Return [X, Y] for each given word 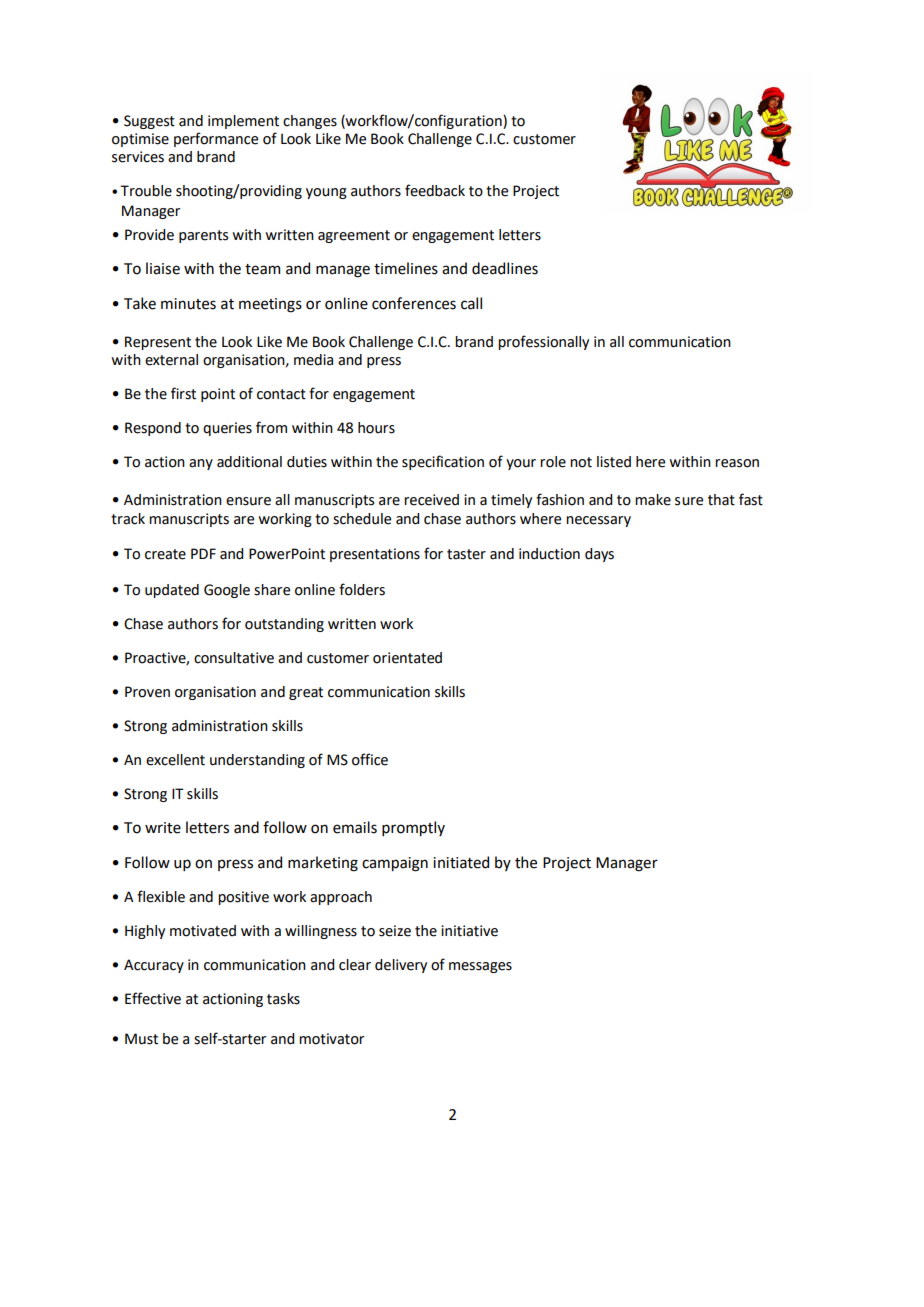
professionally [543, 342]
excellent [175, 760]
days [599, 555]
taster [466, 554]
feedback [435, 190]
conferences [414, 303]
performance [216, 139]
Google [227, 591]
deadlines [505, 268]
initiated [461, 862]
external [171, 360]
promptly [413, 828]
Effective [153, 998]
